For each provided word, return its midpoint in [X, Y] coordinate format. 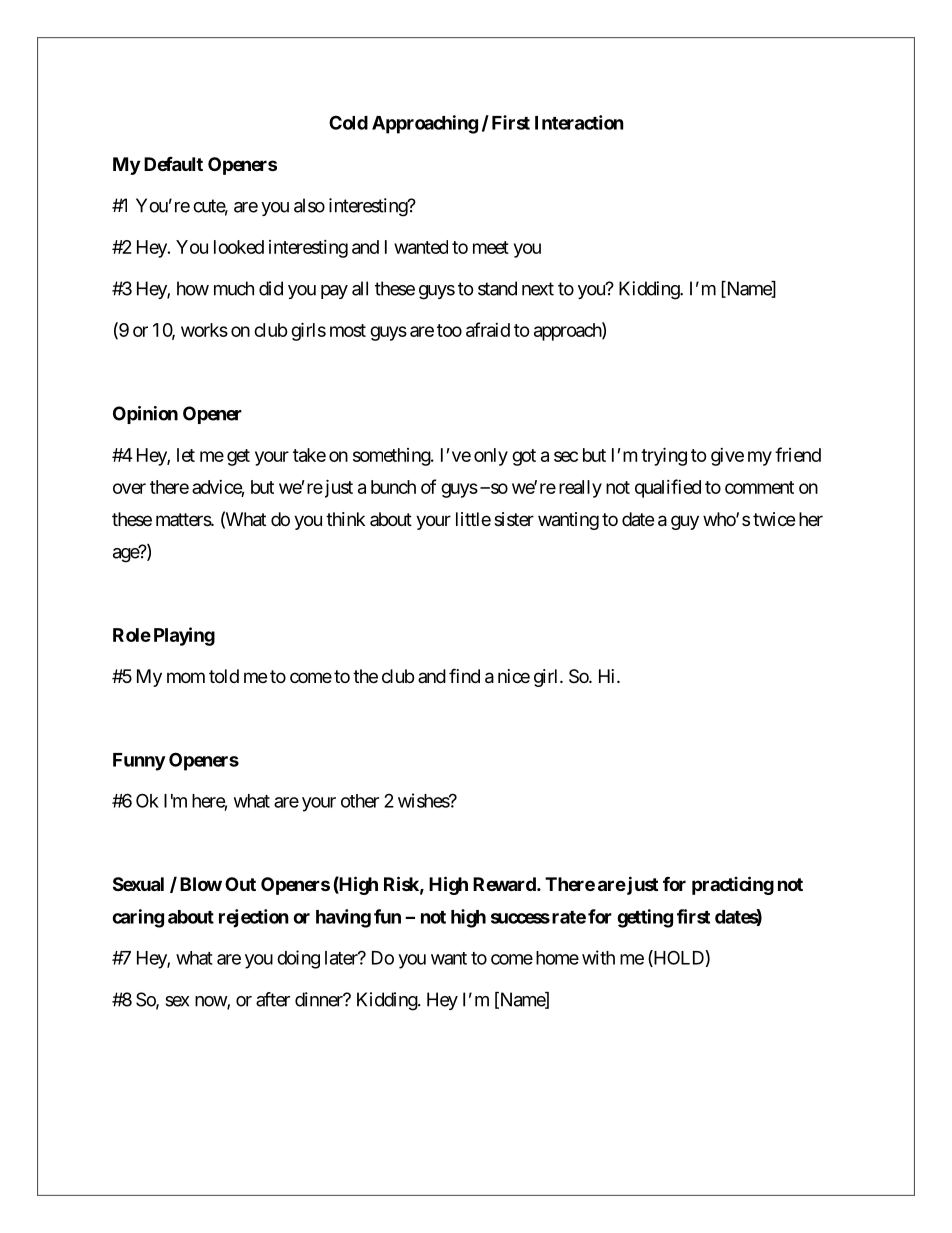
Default [173, 163]
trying [664, 456]
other [360, 801]
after [273, 999]
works [204, 330]
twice [774, 519]
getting [645, 918]
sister [514, 519]
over [129, 488]
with [598, 957]
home [557, 958]
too [449, 330]
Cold [348, 122]
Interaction [579, 122]
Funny [139, 762]
